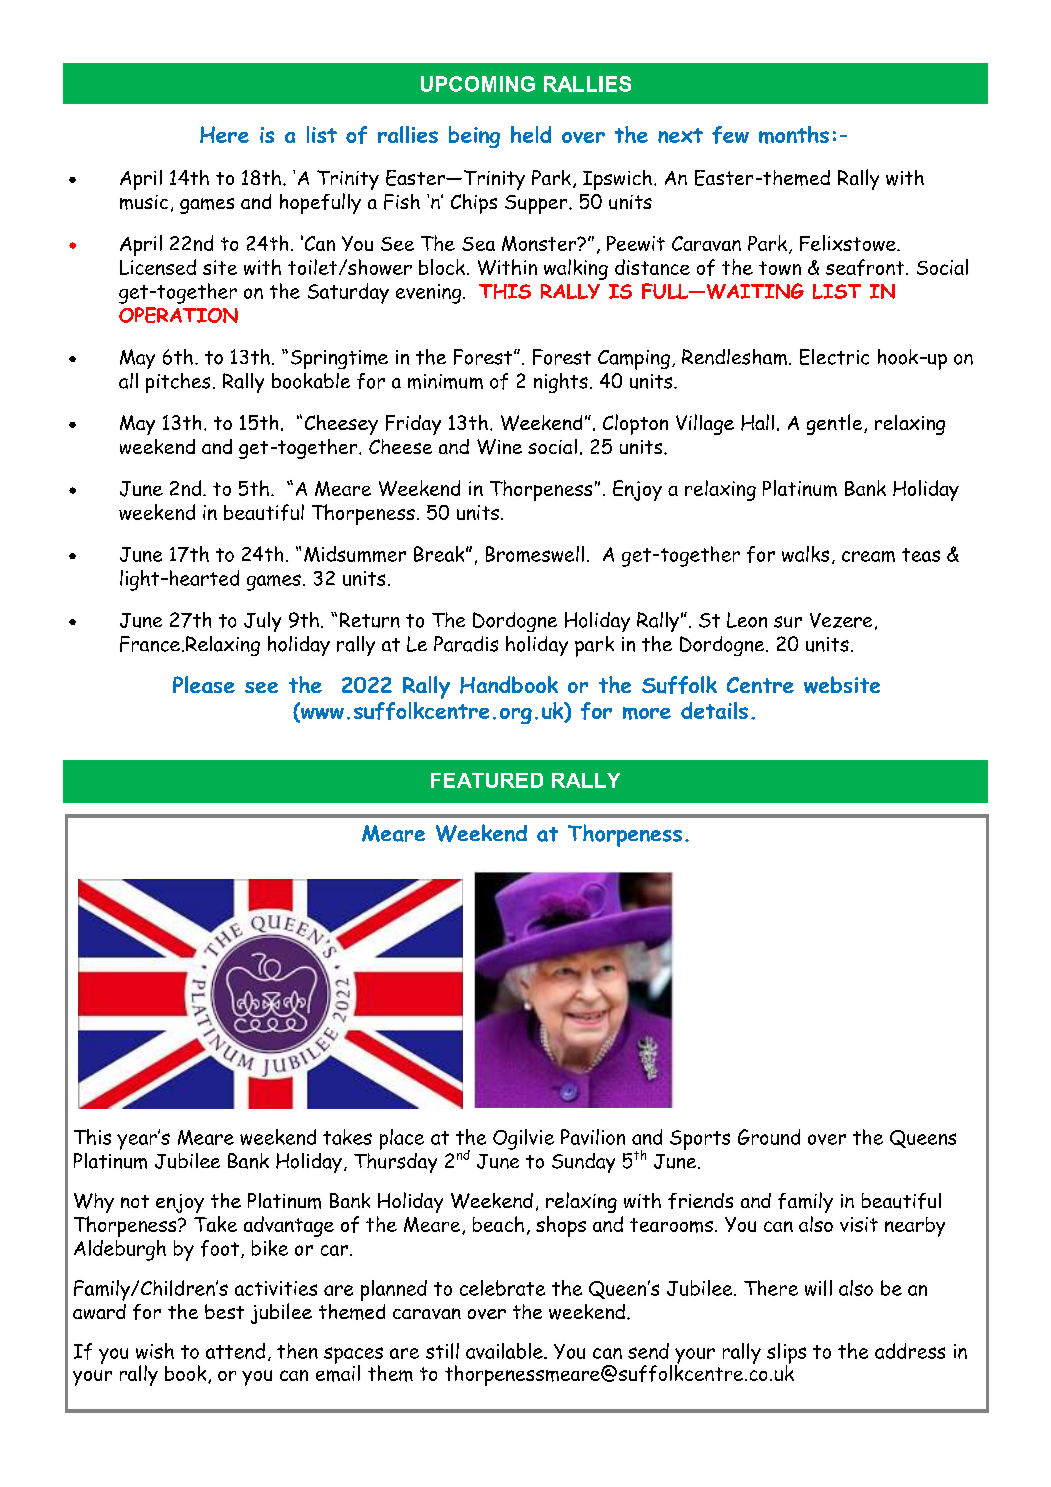 The image size is (1051, 1487). What do you see at coordinates (204, 684) in the screenshot?
I see `Please` at bounding box center [204, 684].
